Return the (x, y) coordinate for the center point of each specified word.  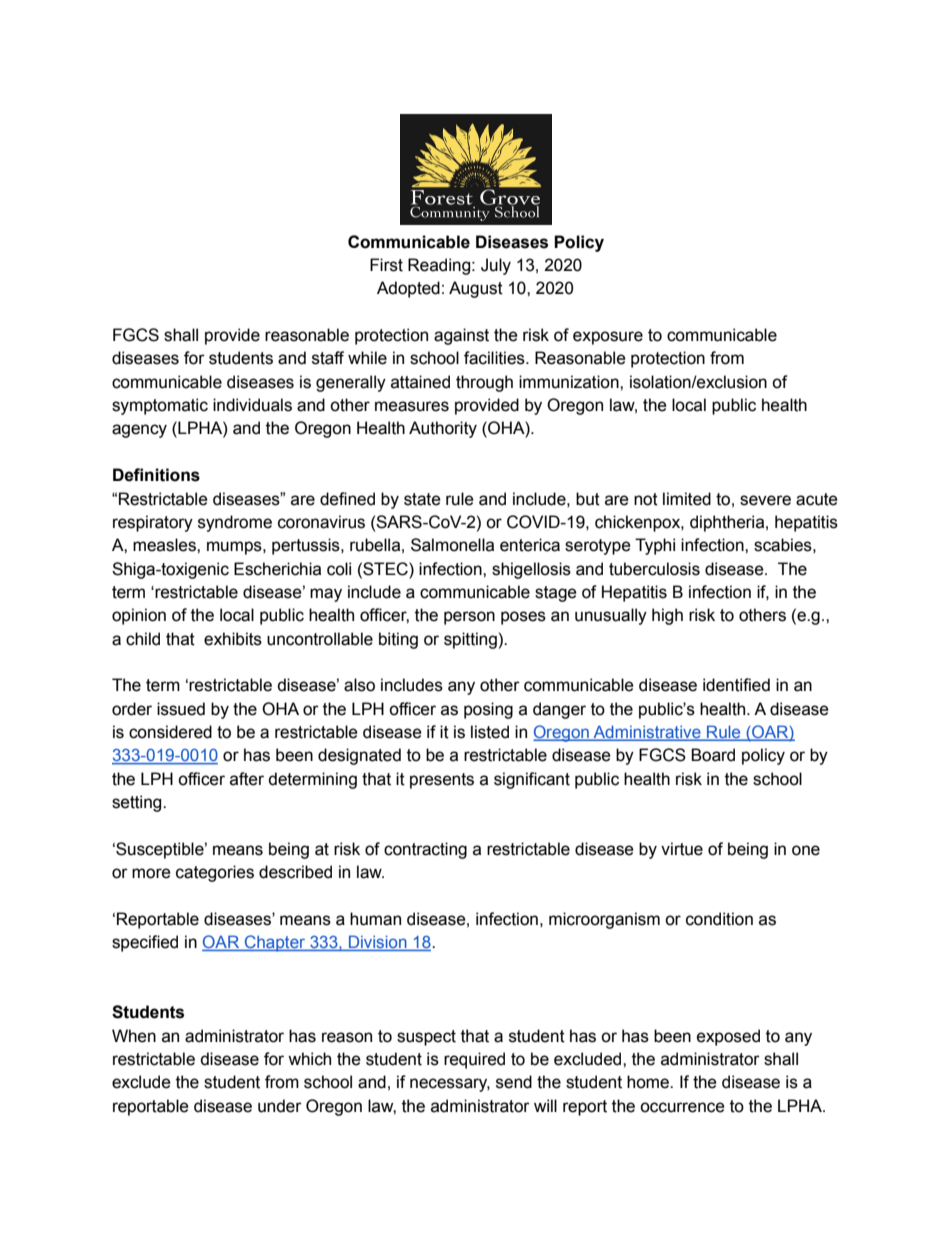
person (469, 618)
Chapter (275, 943)
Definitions (156, 475)
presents (442, 781)
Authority (443, 429)
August (476, 289)
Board (713, 755)
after (247, 779)
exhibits (233, 639)
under (280, 1106)
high (667, 616)
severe (765, 500)
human (375, 919)
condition (719, 919)
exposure (608, 338)
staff (328, 358)
